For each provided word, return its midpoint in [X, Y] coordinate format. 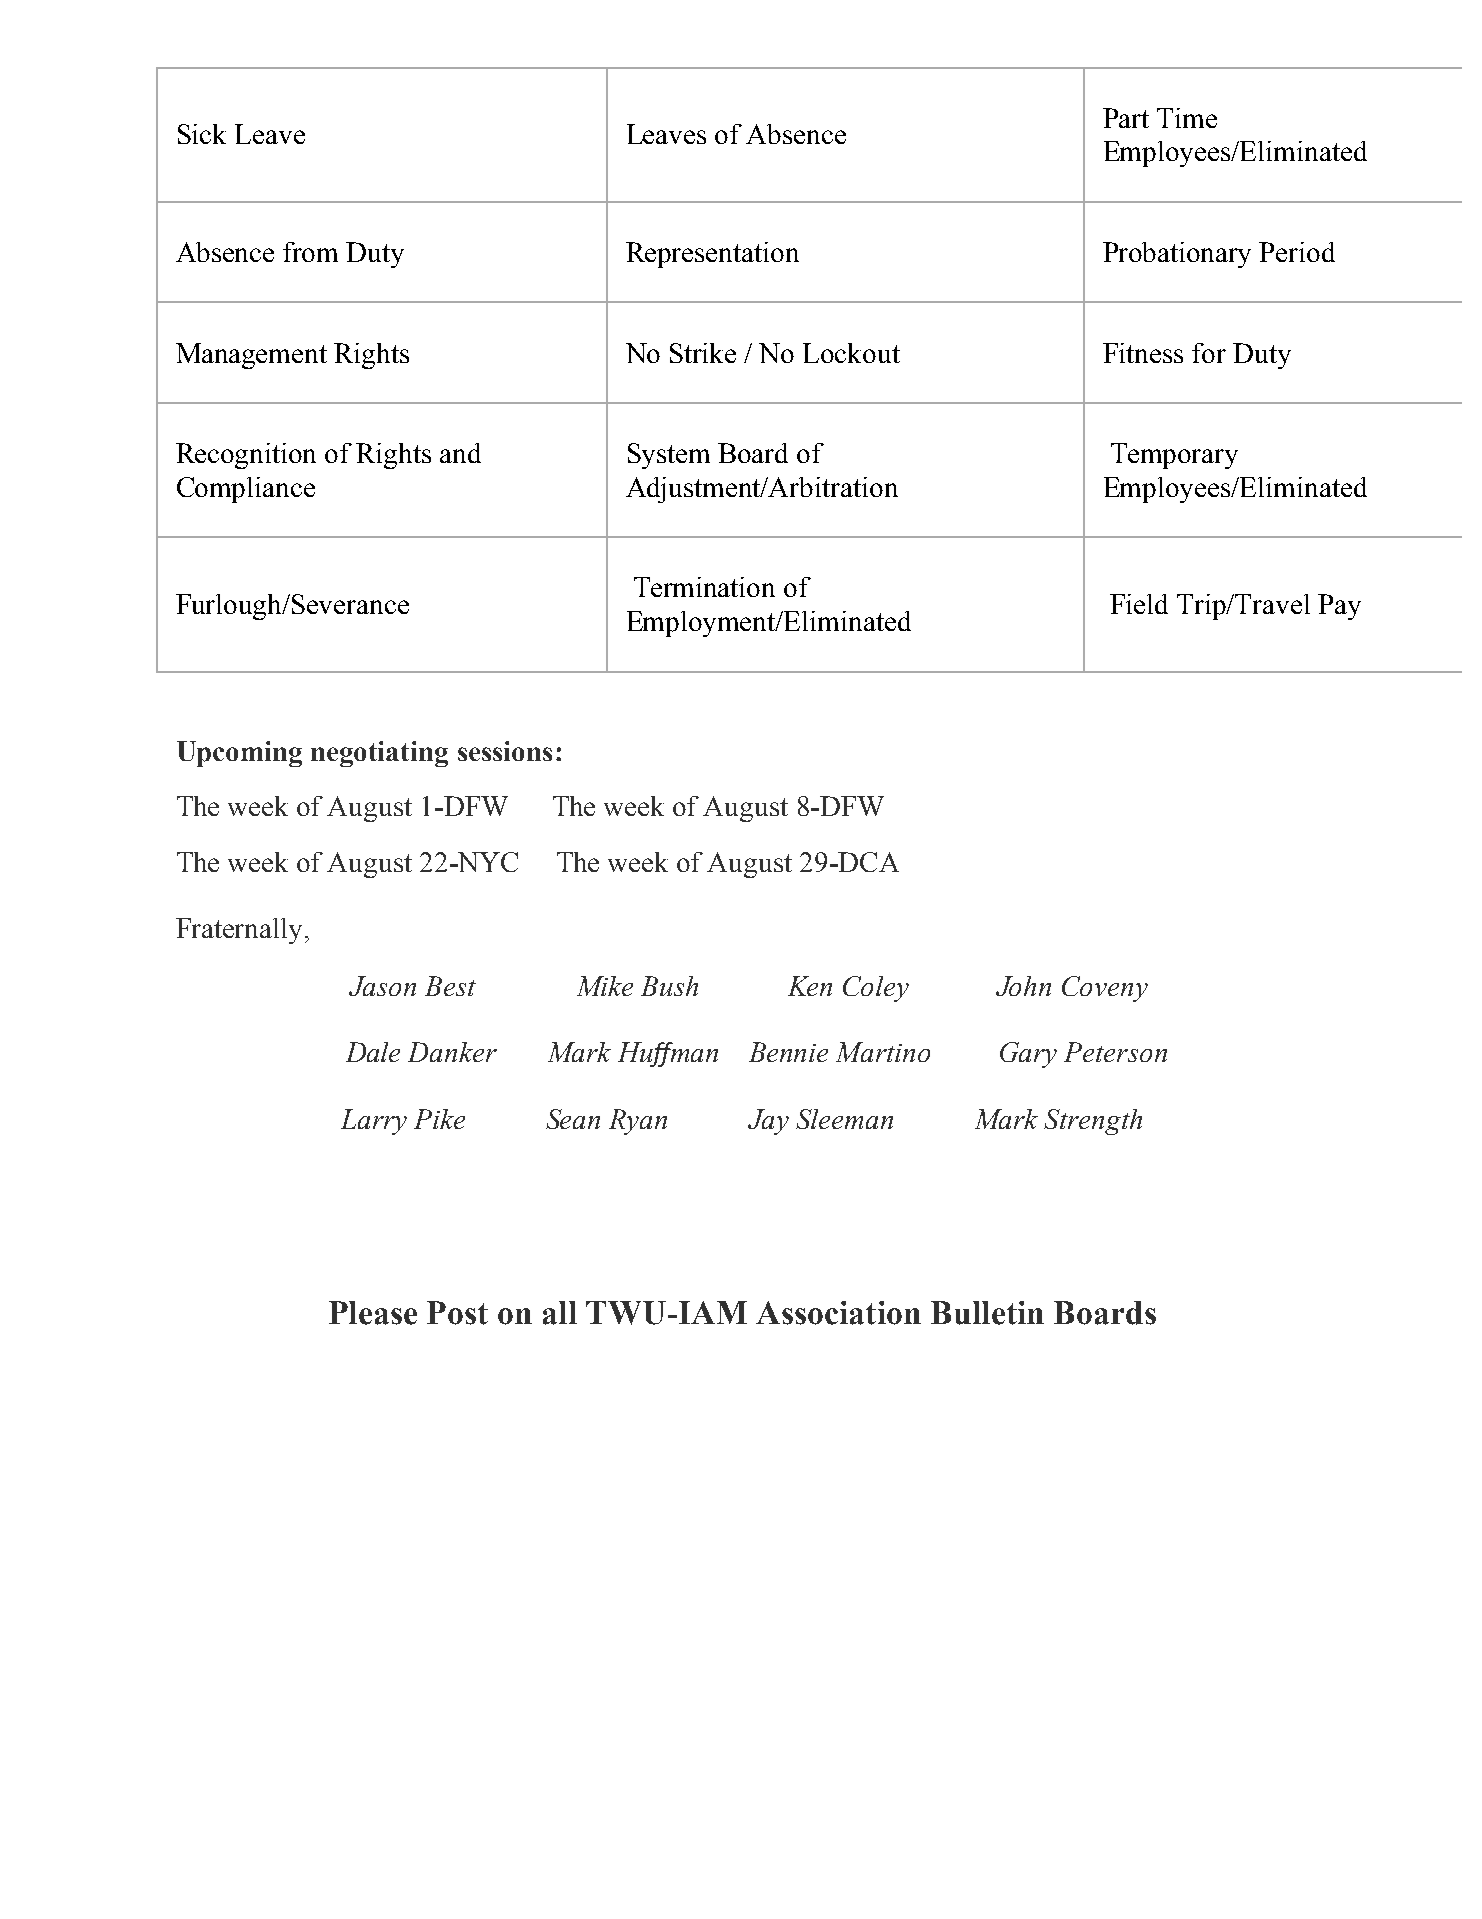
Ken [810, 986]
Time [1187, 118]
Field [1139, 604]
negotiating [379, 754]
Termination [704, 587]
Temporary [1174, 456]
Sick [202, 134]
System [669, 456]
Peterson [1115, 1052]
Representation [712, 255]
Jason [382, 986]
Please [373, 1313]
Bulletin [987, 1313]
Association [838, 1313]
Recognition [246, 456]
